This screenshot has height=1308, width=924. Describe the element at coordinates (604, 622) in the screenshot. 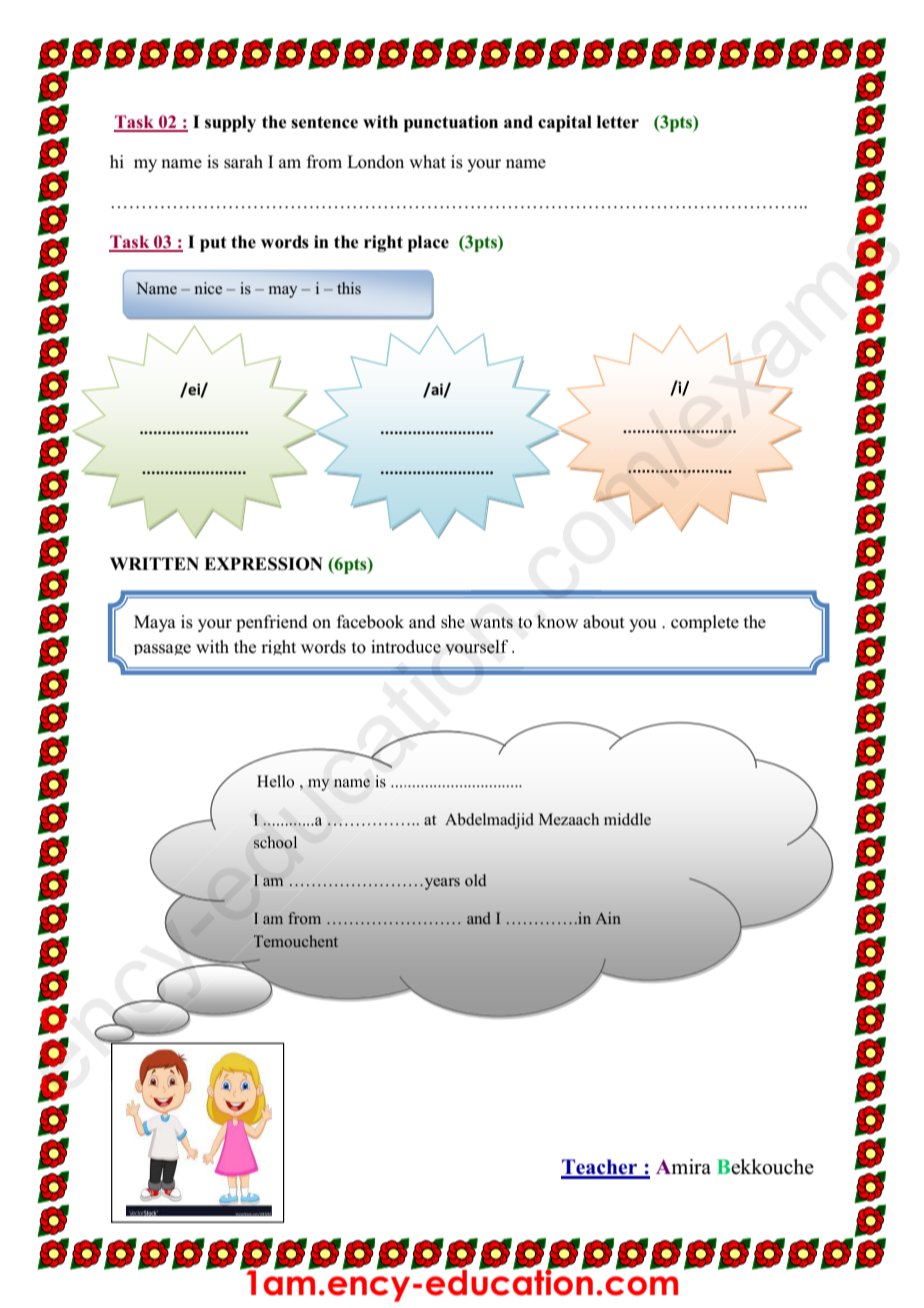

I see `about` at that location.
